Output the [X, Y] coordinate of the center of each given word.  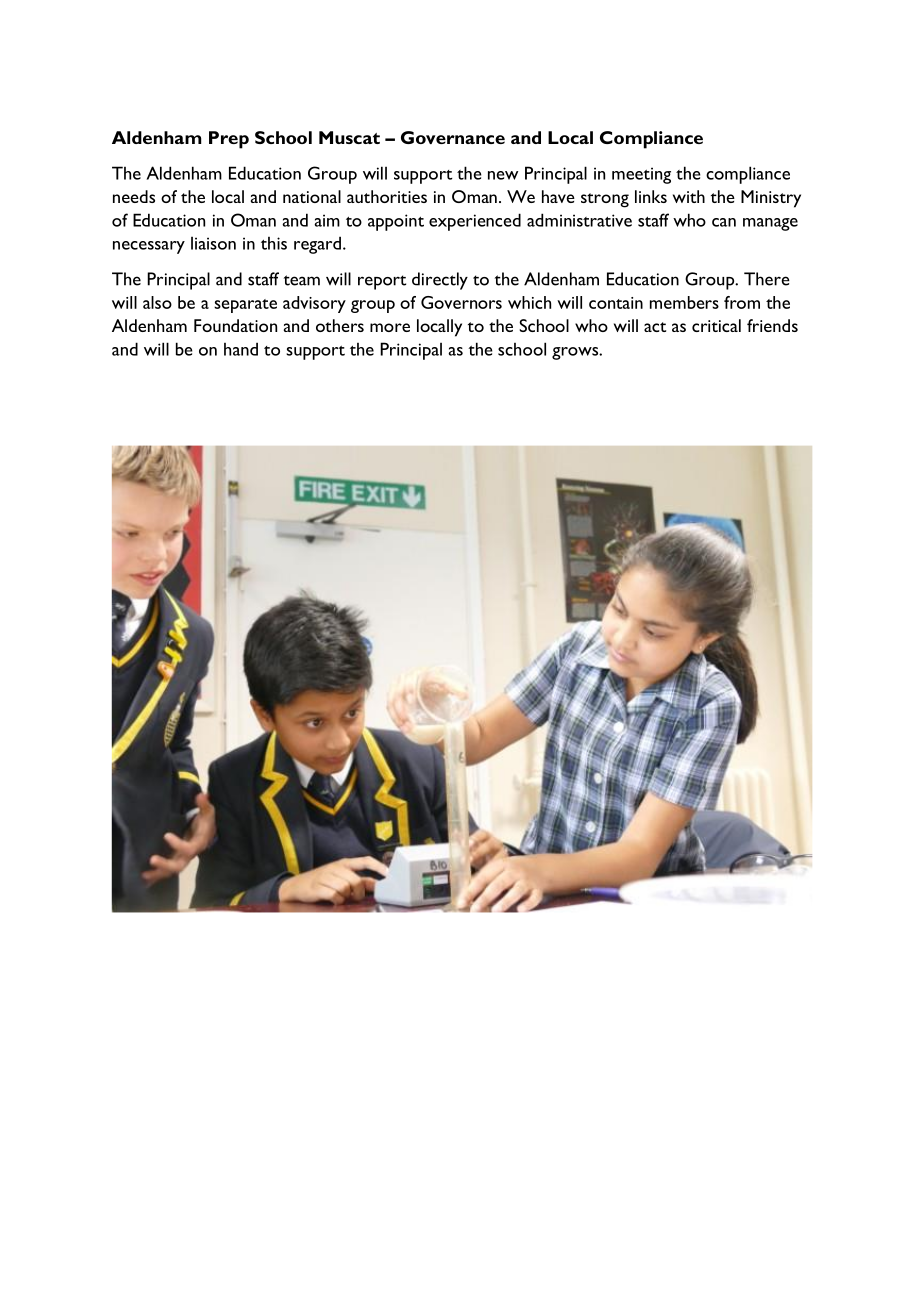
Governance [453, 137]
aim [327, 220]
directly [440, 281]
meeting [641, 175]
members [684, 302]
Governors [461, 302]
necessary [149, 247]
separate [245, 306]
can [724, 222]
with [689, 196]
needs [134, 196]
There [767, 279]
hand [241, 349]
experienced [475, 222]
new [503, 175]
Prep [229, 140]
